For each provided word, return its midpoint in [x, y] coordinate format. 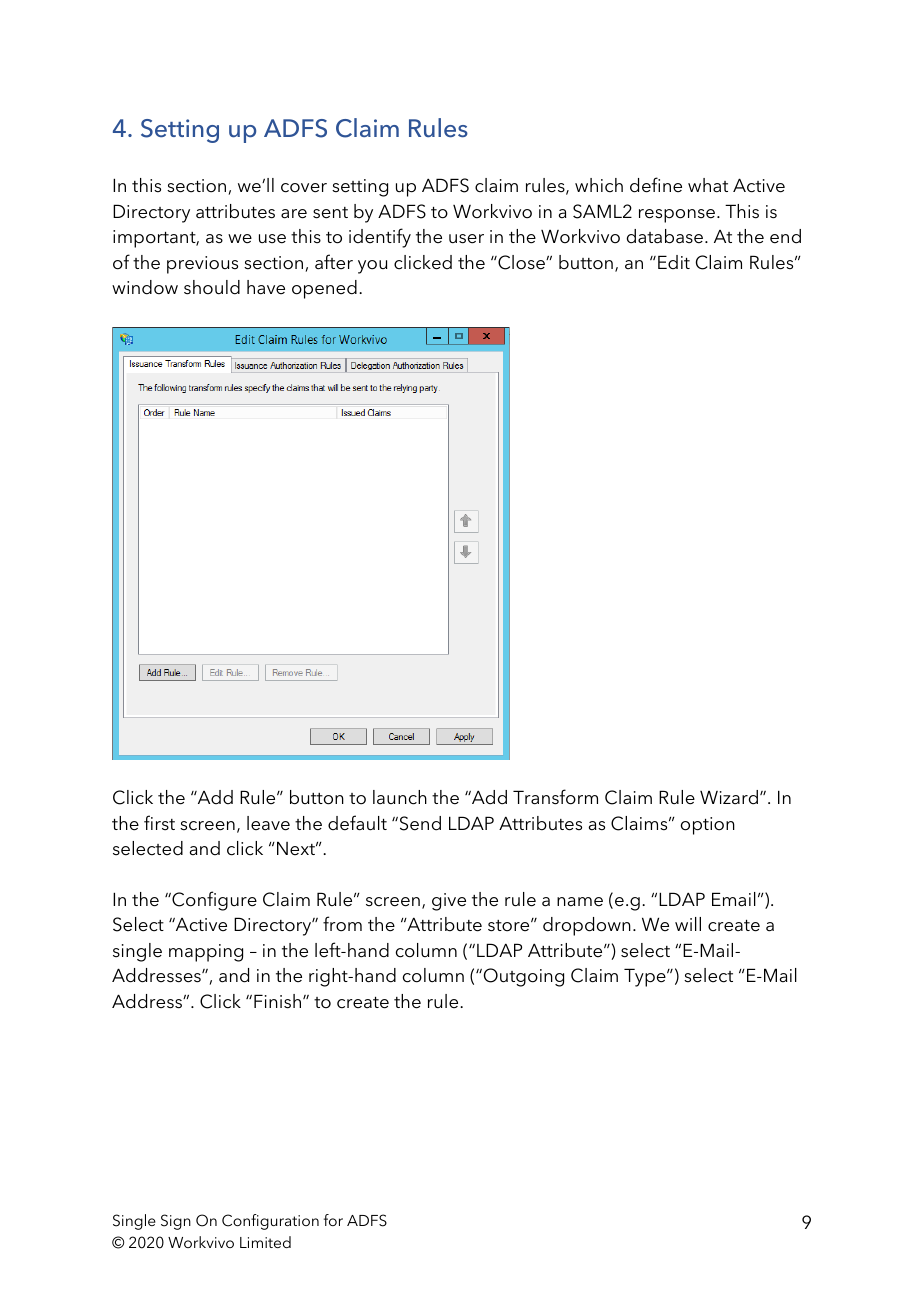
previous [202, 265]
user [466, 239]
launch [400, 797]
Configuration [270, 1222]
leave [268, 823]
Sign [176, 1222]
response [678, 216]
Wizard [729, 797]
